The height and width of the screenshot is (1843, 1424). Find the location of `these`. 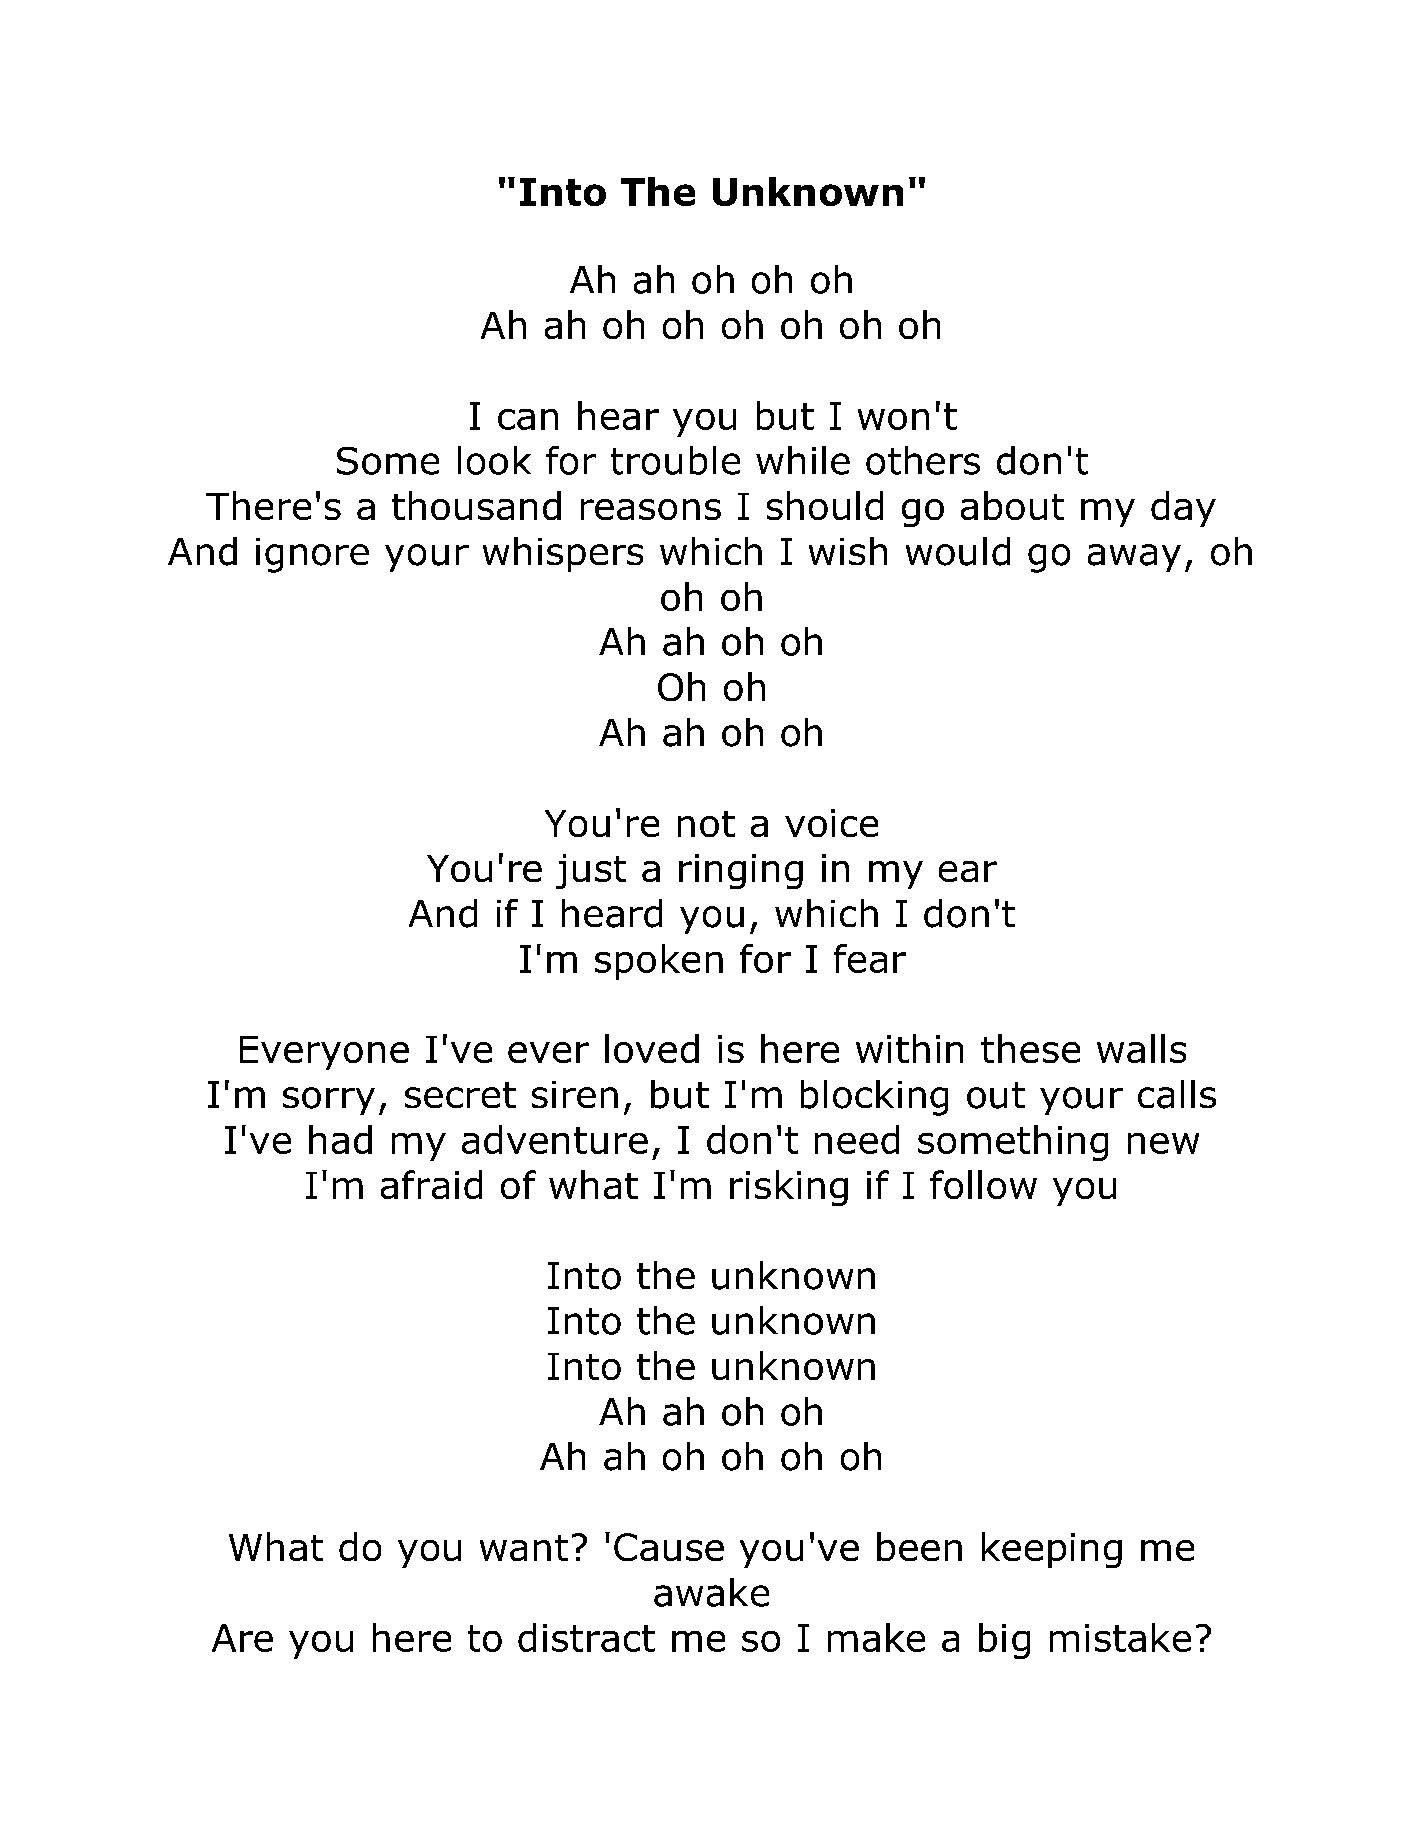

these is located at coordinates (1030, 1048).
